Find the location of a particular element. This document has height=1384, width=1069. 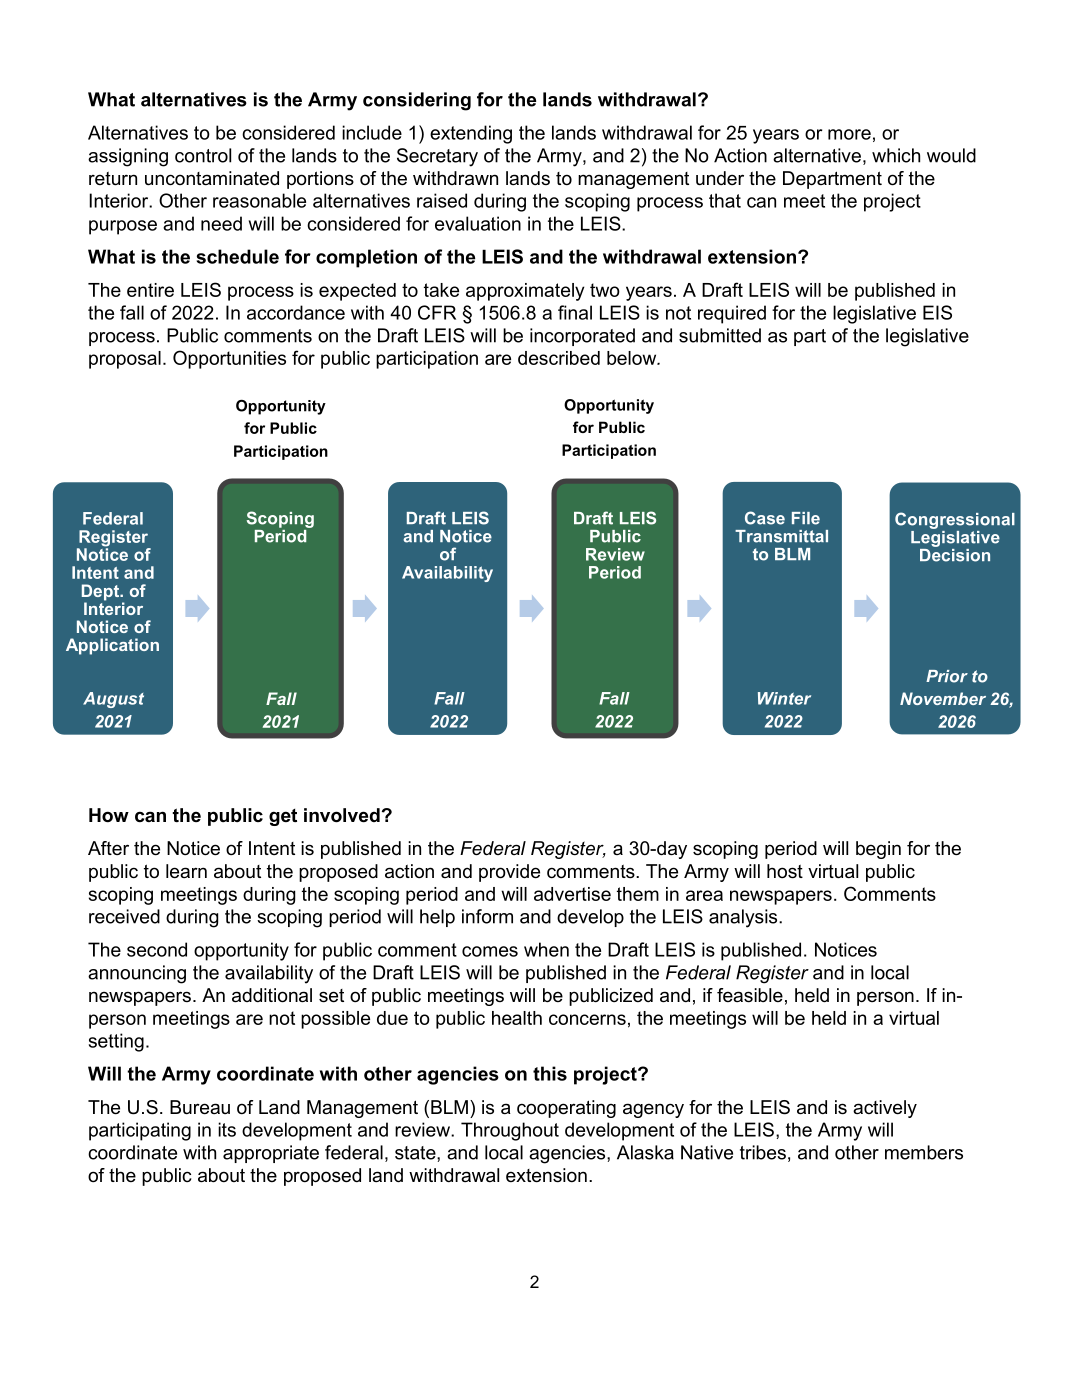

more is located at coordinates (849, 134).
